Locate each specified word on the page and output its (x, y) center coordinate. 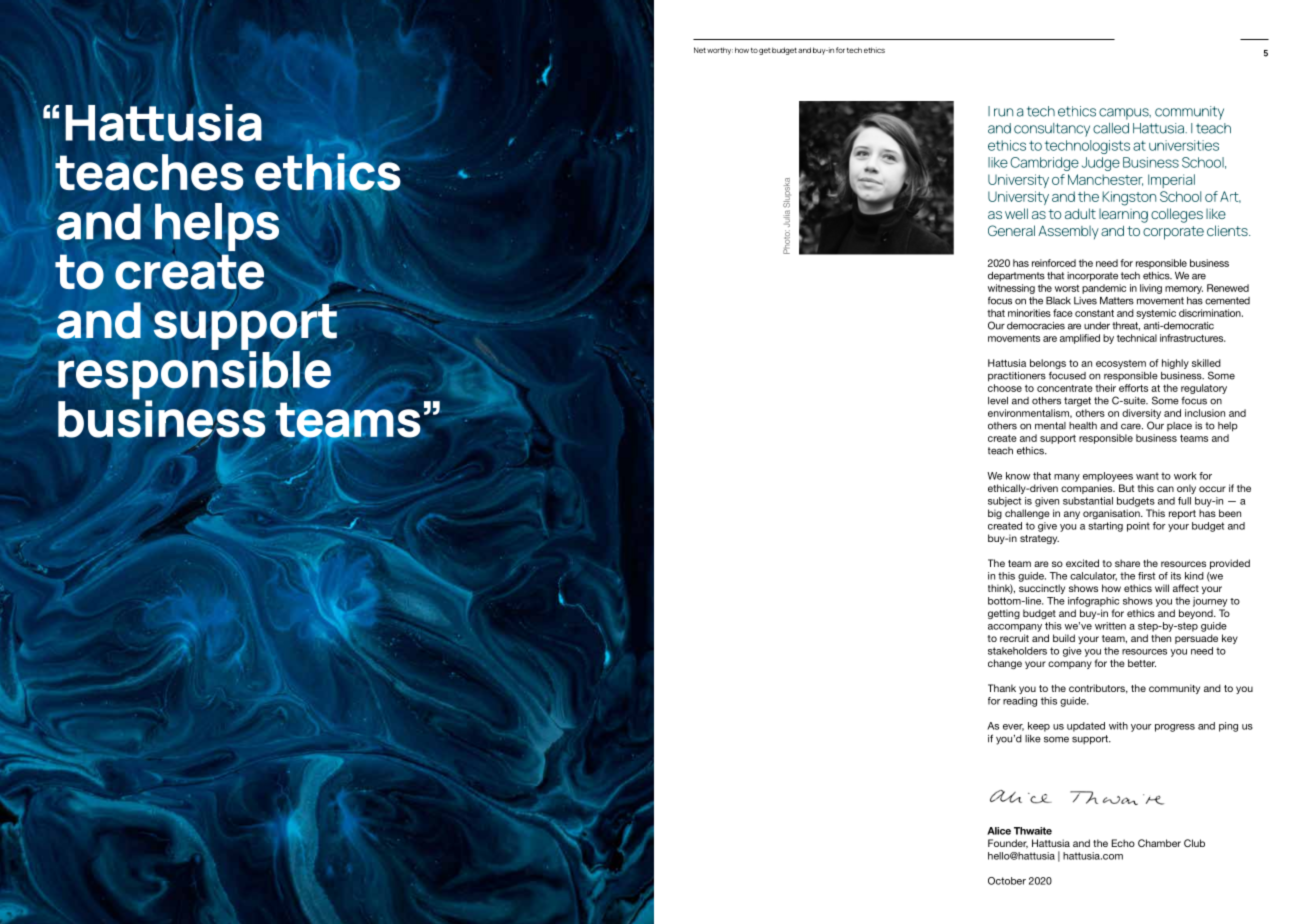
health (1083, 426)
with (1118, 726)
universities (1184, 145)
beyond (1197, 614)
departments (1016, 276)
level (998, 401)
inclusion (1205, 413)
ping (1228, 727)
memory (1184, 290)
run (1003, 112)
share (1127, 563)
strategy (1039, 539)
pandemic (1104, 289)
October (1007, 881)
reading (1020, 702)
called (1111, 128)
